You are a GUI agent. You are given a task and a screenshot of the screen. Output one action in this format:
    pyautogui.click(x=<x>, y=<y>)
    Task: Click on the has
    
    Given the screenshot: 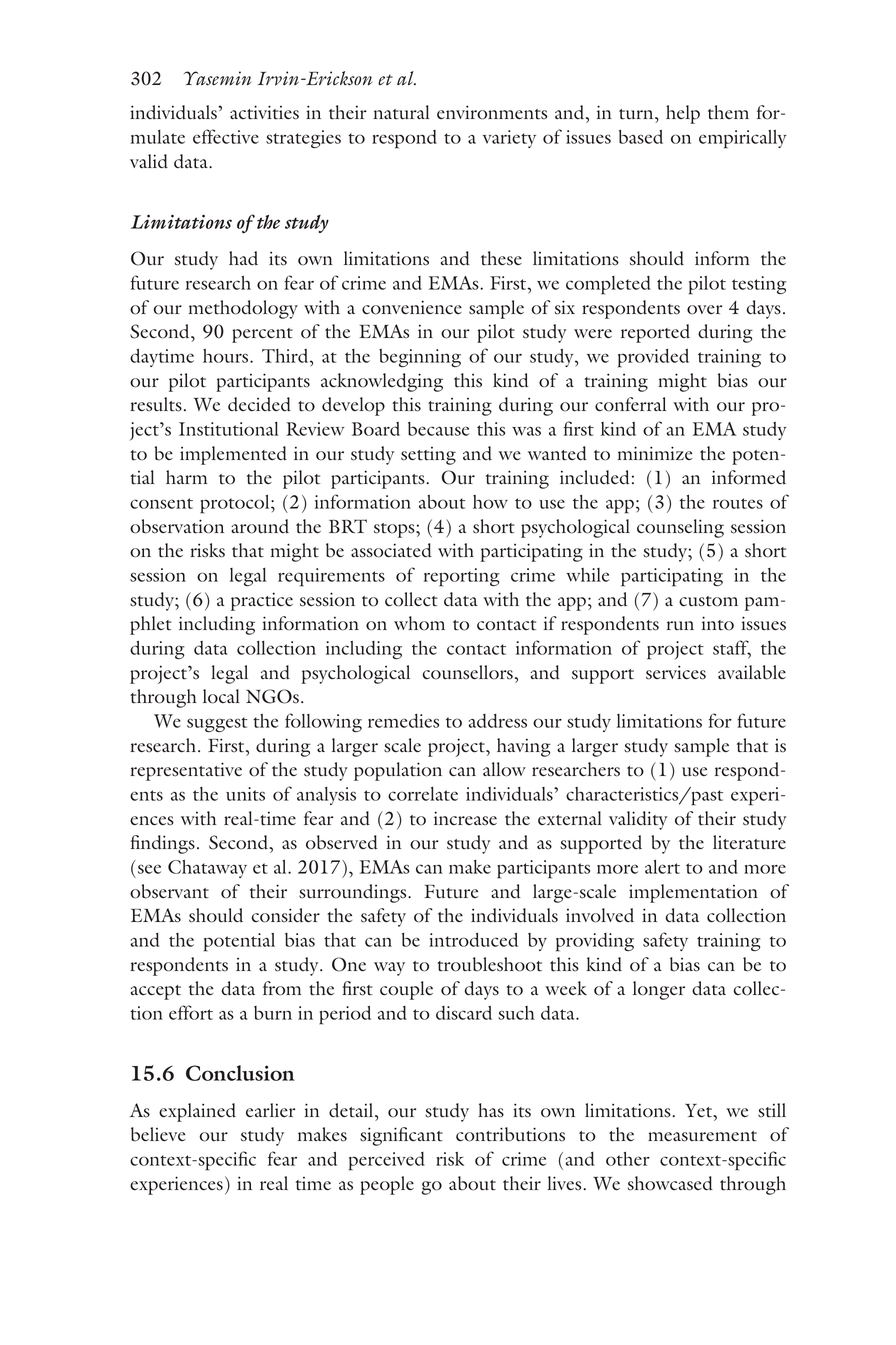 What is the action you would take?
    pyautogui.click(x=491, y=1110)
